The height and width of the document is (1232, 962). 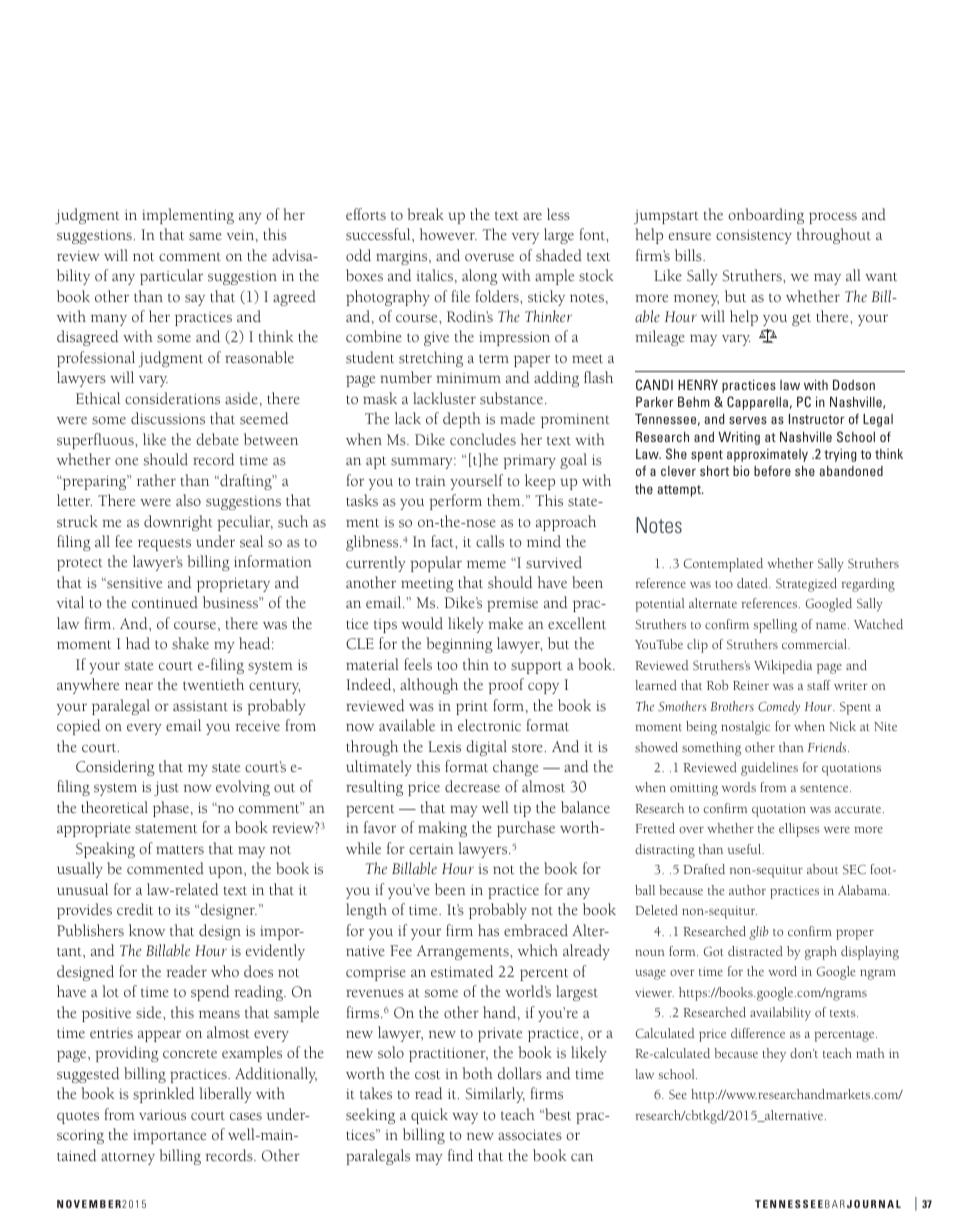 What do you see at coordinates (448, 234) in the document?
I see `however` at bounding box center [448, 234].
